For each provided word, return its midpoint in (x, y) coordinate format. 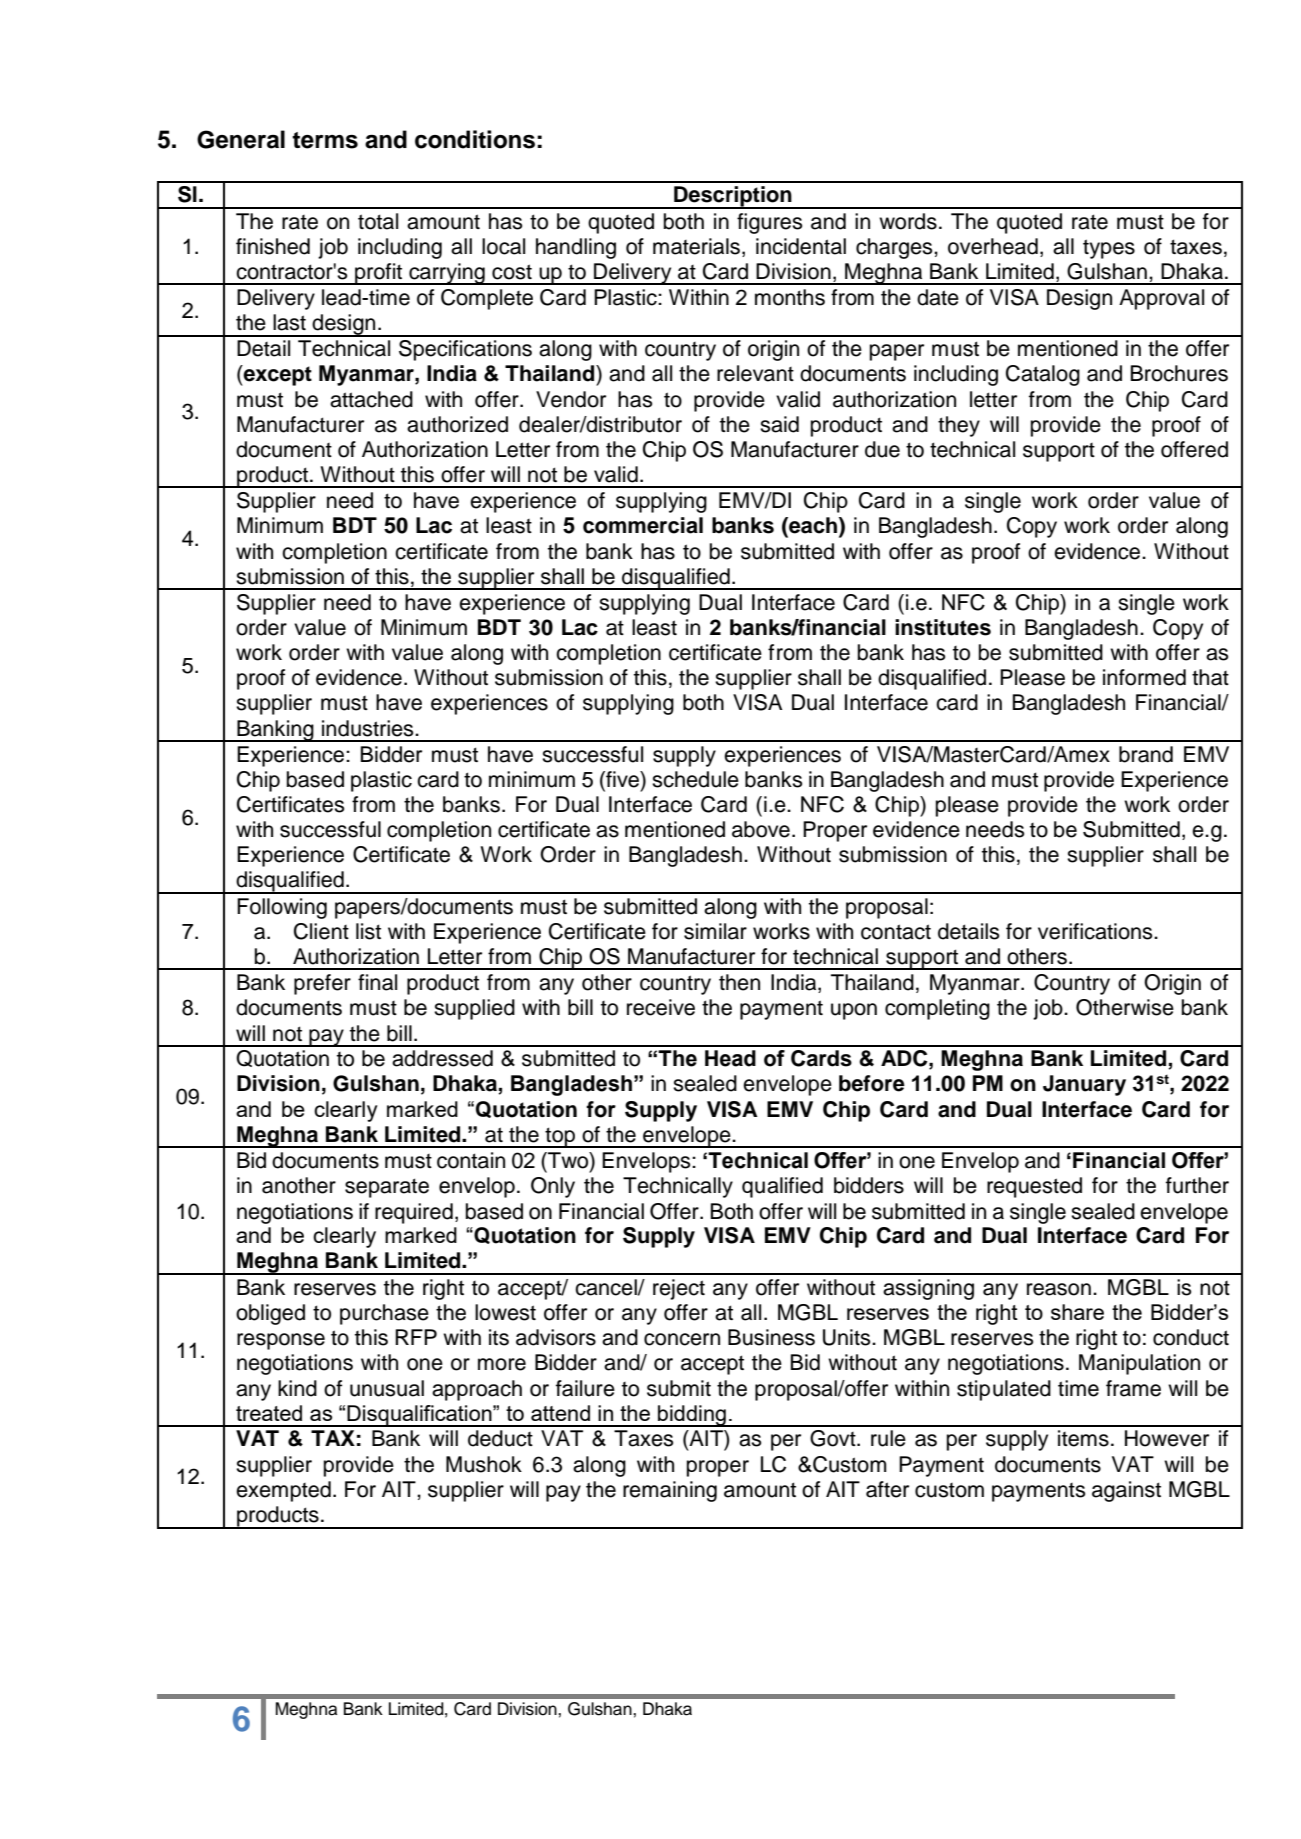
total (378, 221)
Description (733, 197)
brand (1146, 754)
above (761, 829)
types (1109, 249)
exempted (283, 1491)
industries (369, 728)
